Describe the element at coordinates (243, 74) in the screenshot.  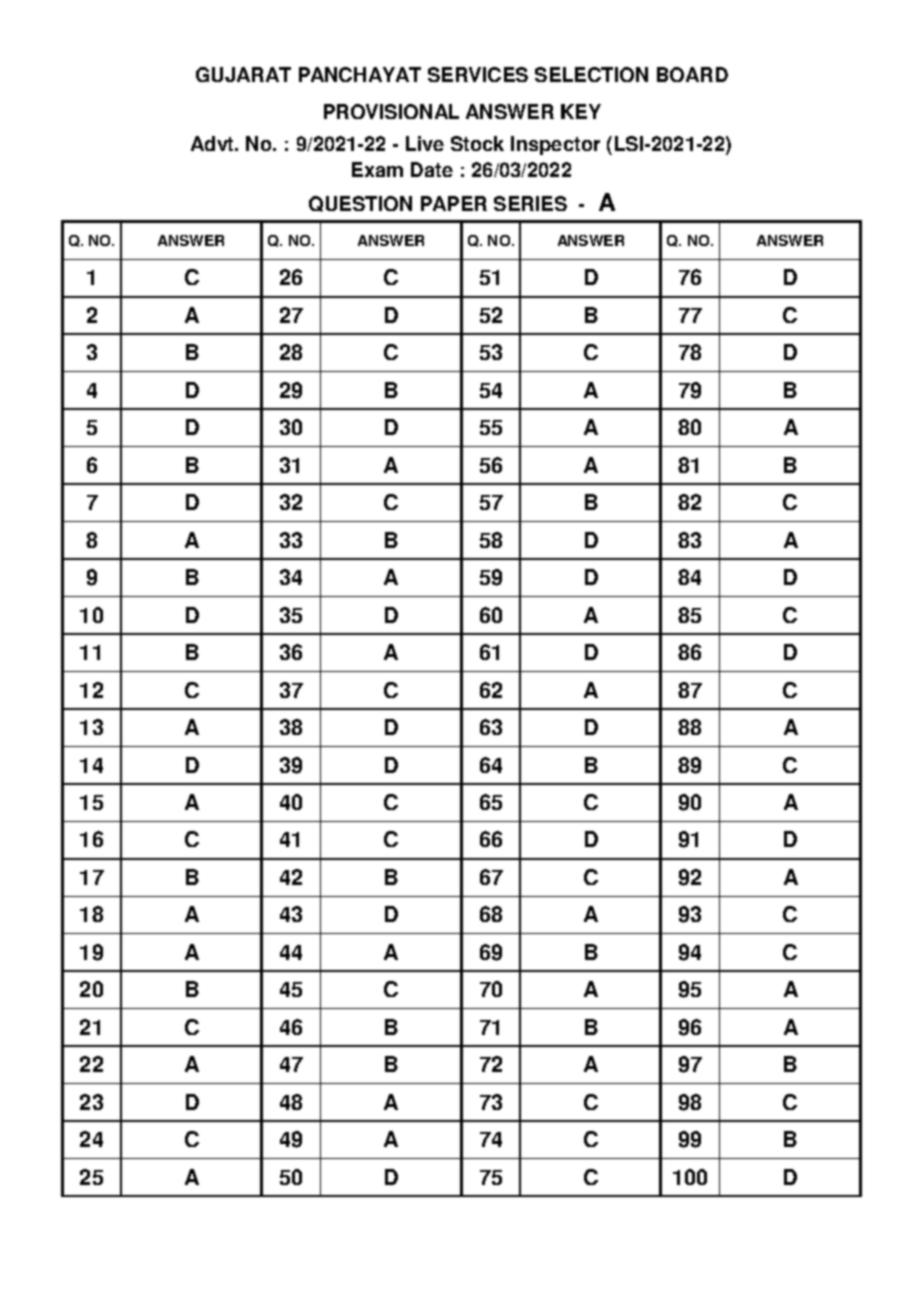
I see `GUJARAT` at that location.
